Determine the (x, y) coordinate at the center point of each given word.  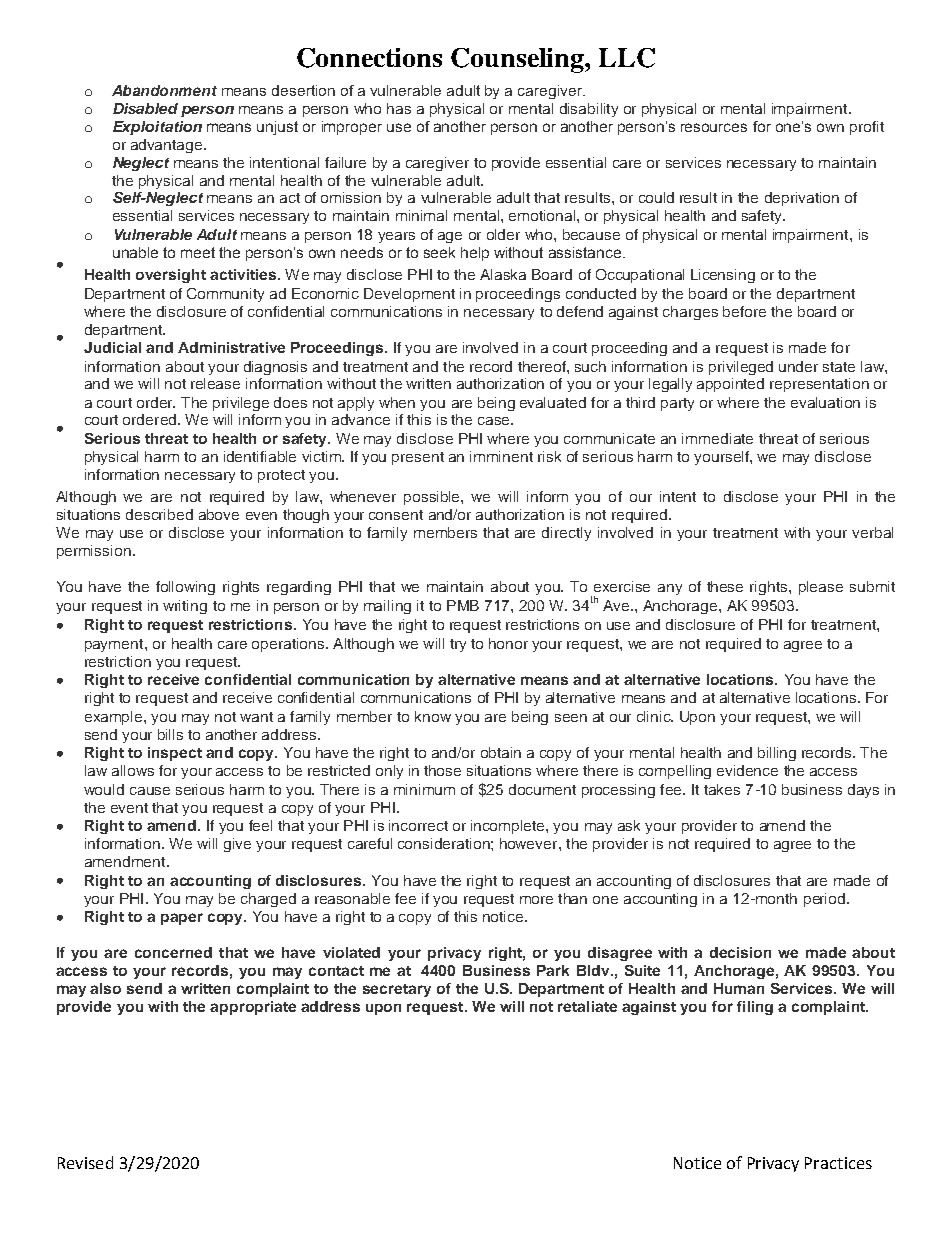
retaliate (587, 1006)
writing (185, 607)
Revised (85, 1162)
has (399, 108)
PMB (463, 605)
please (821, 588)
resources (714, 127)
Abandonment (164, 90)
